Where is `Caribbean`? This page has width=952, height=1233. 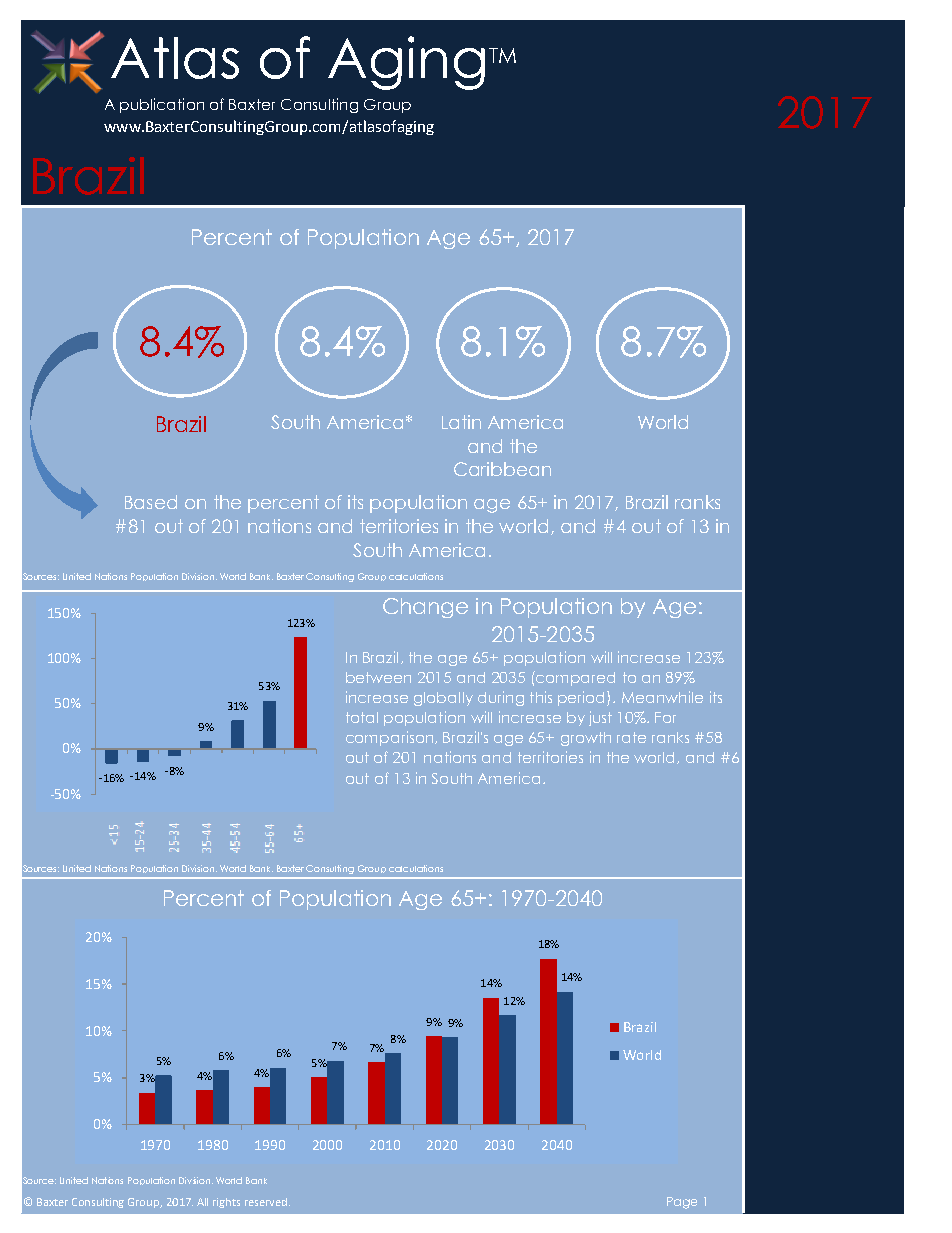 Caribbean is located at coordinates (502, 469).
